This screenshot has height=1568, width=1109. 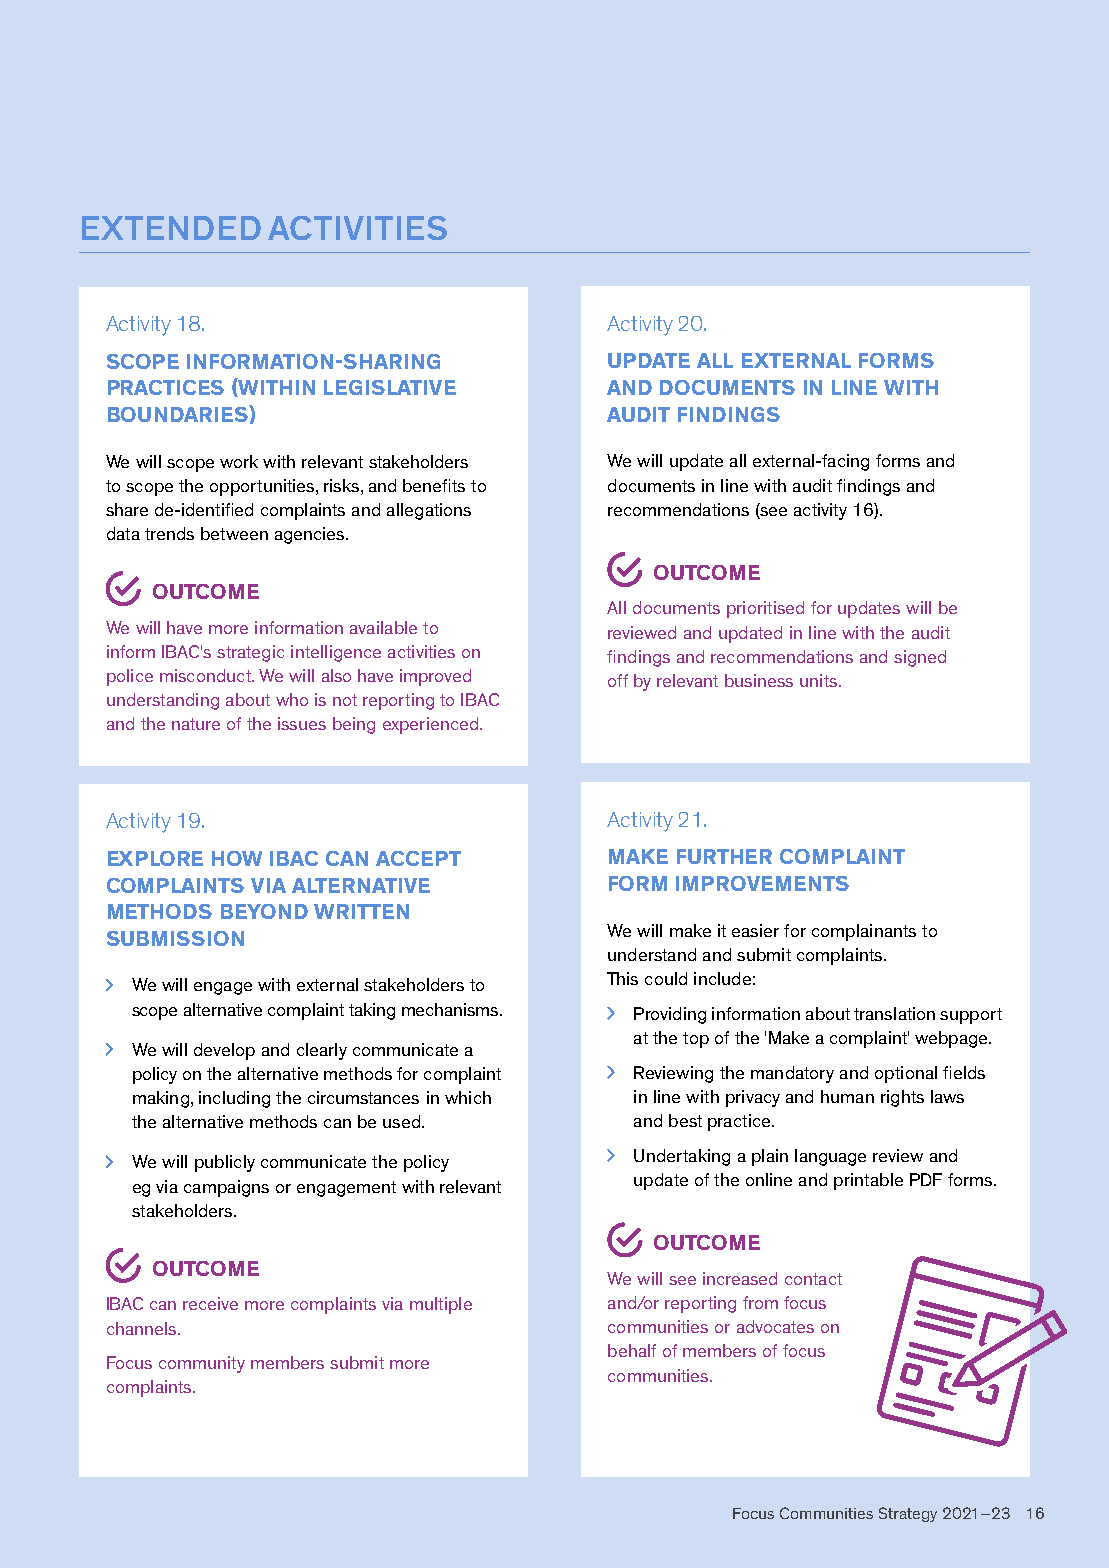 What do you see at coordinates (390, 387) in the screenshot?
I see `LEGISLATIVE` at bounding box center [390, 387].
